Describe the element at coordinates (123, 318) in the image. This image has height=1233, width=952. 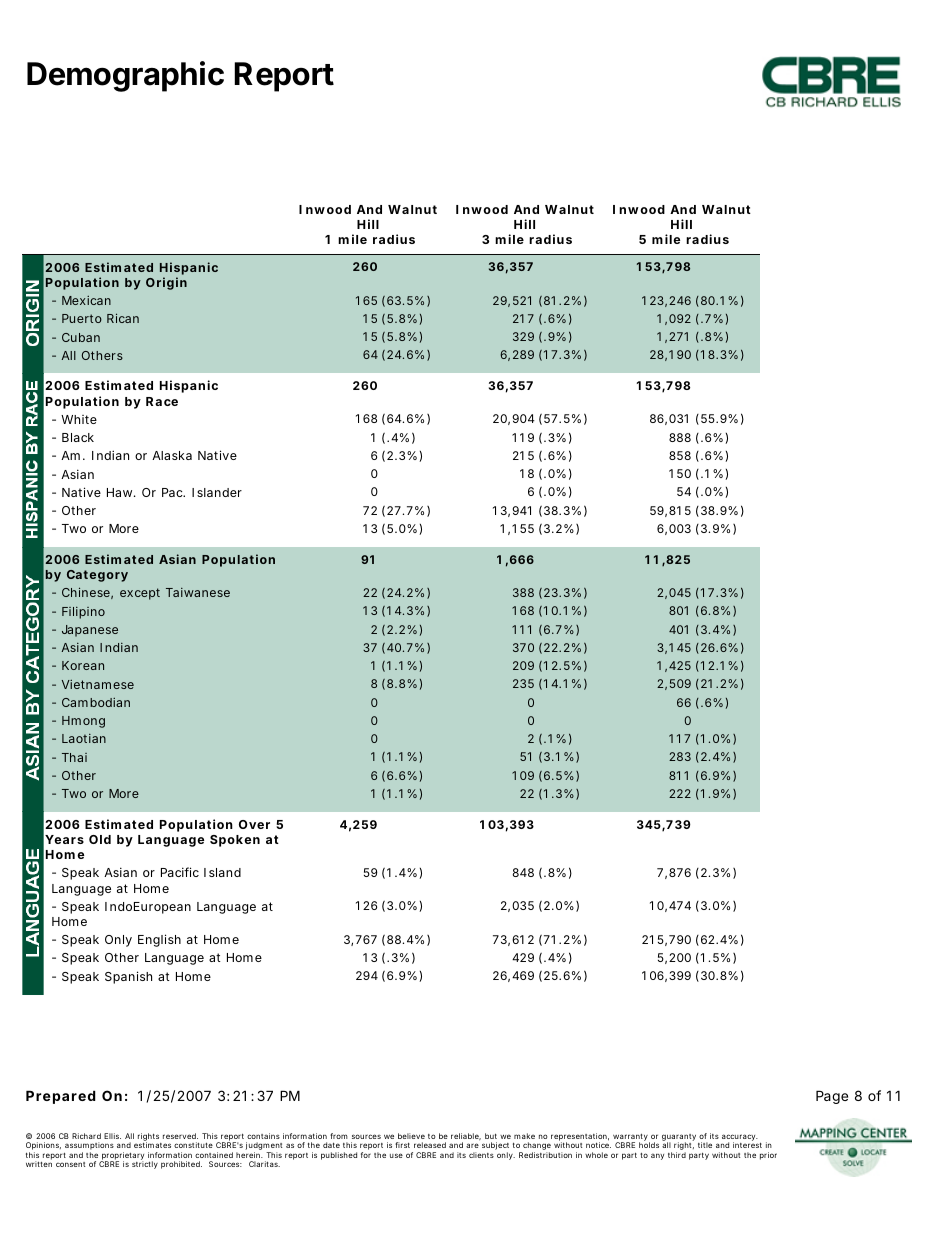
I see `Rican` at that location.
